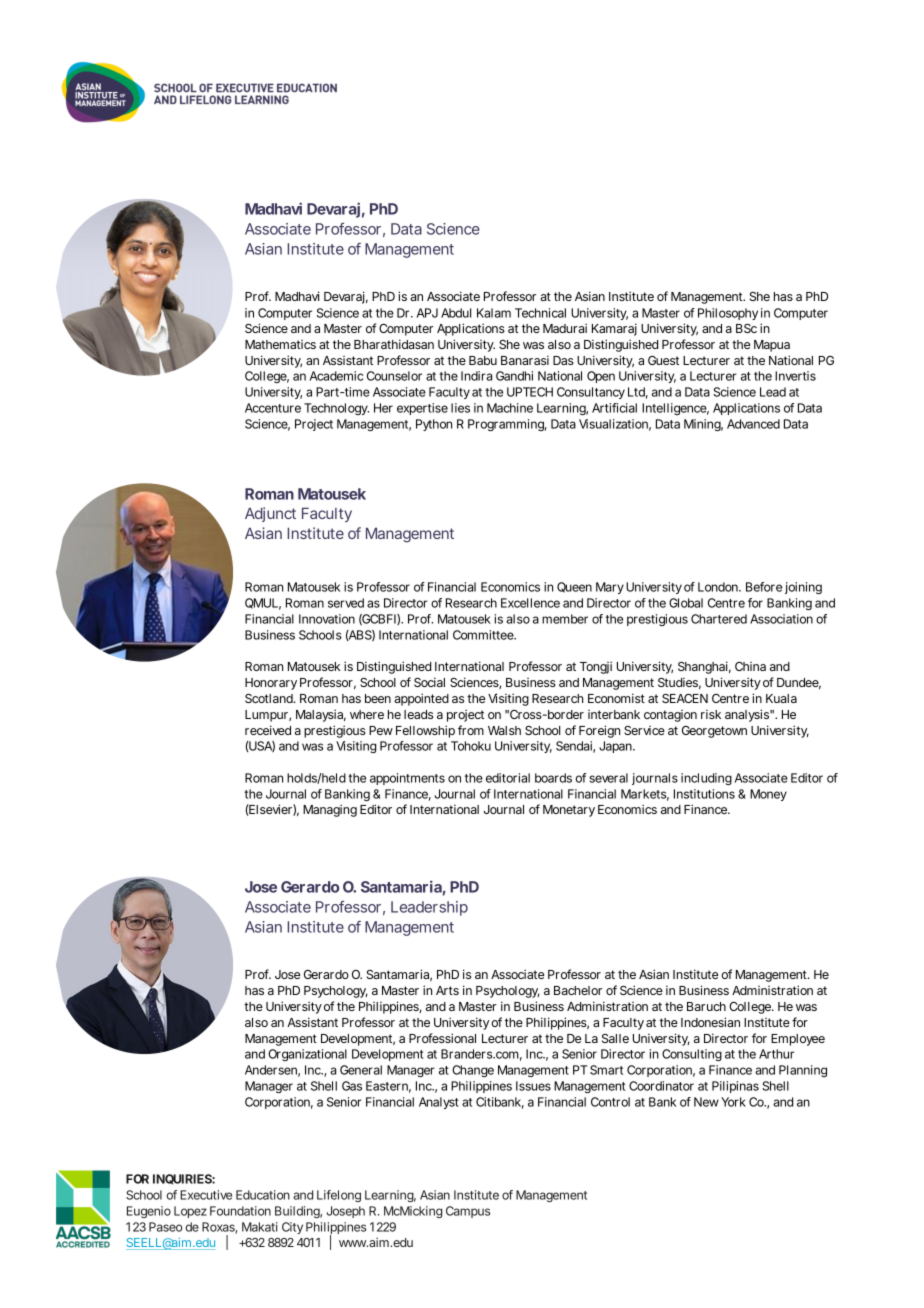  Describe the element at coordinates (471, 746) in the screenshot. I see `Tohoku` at that location.
